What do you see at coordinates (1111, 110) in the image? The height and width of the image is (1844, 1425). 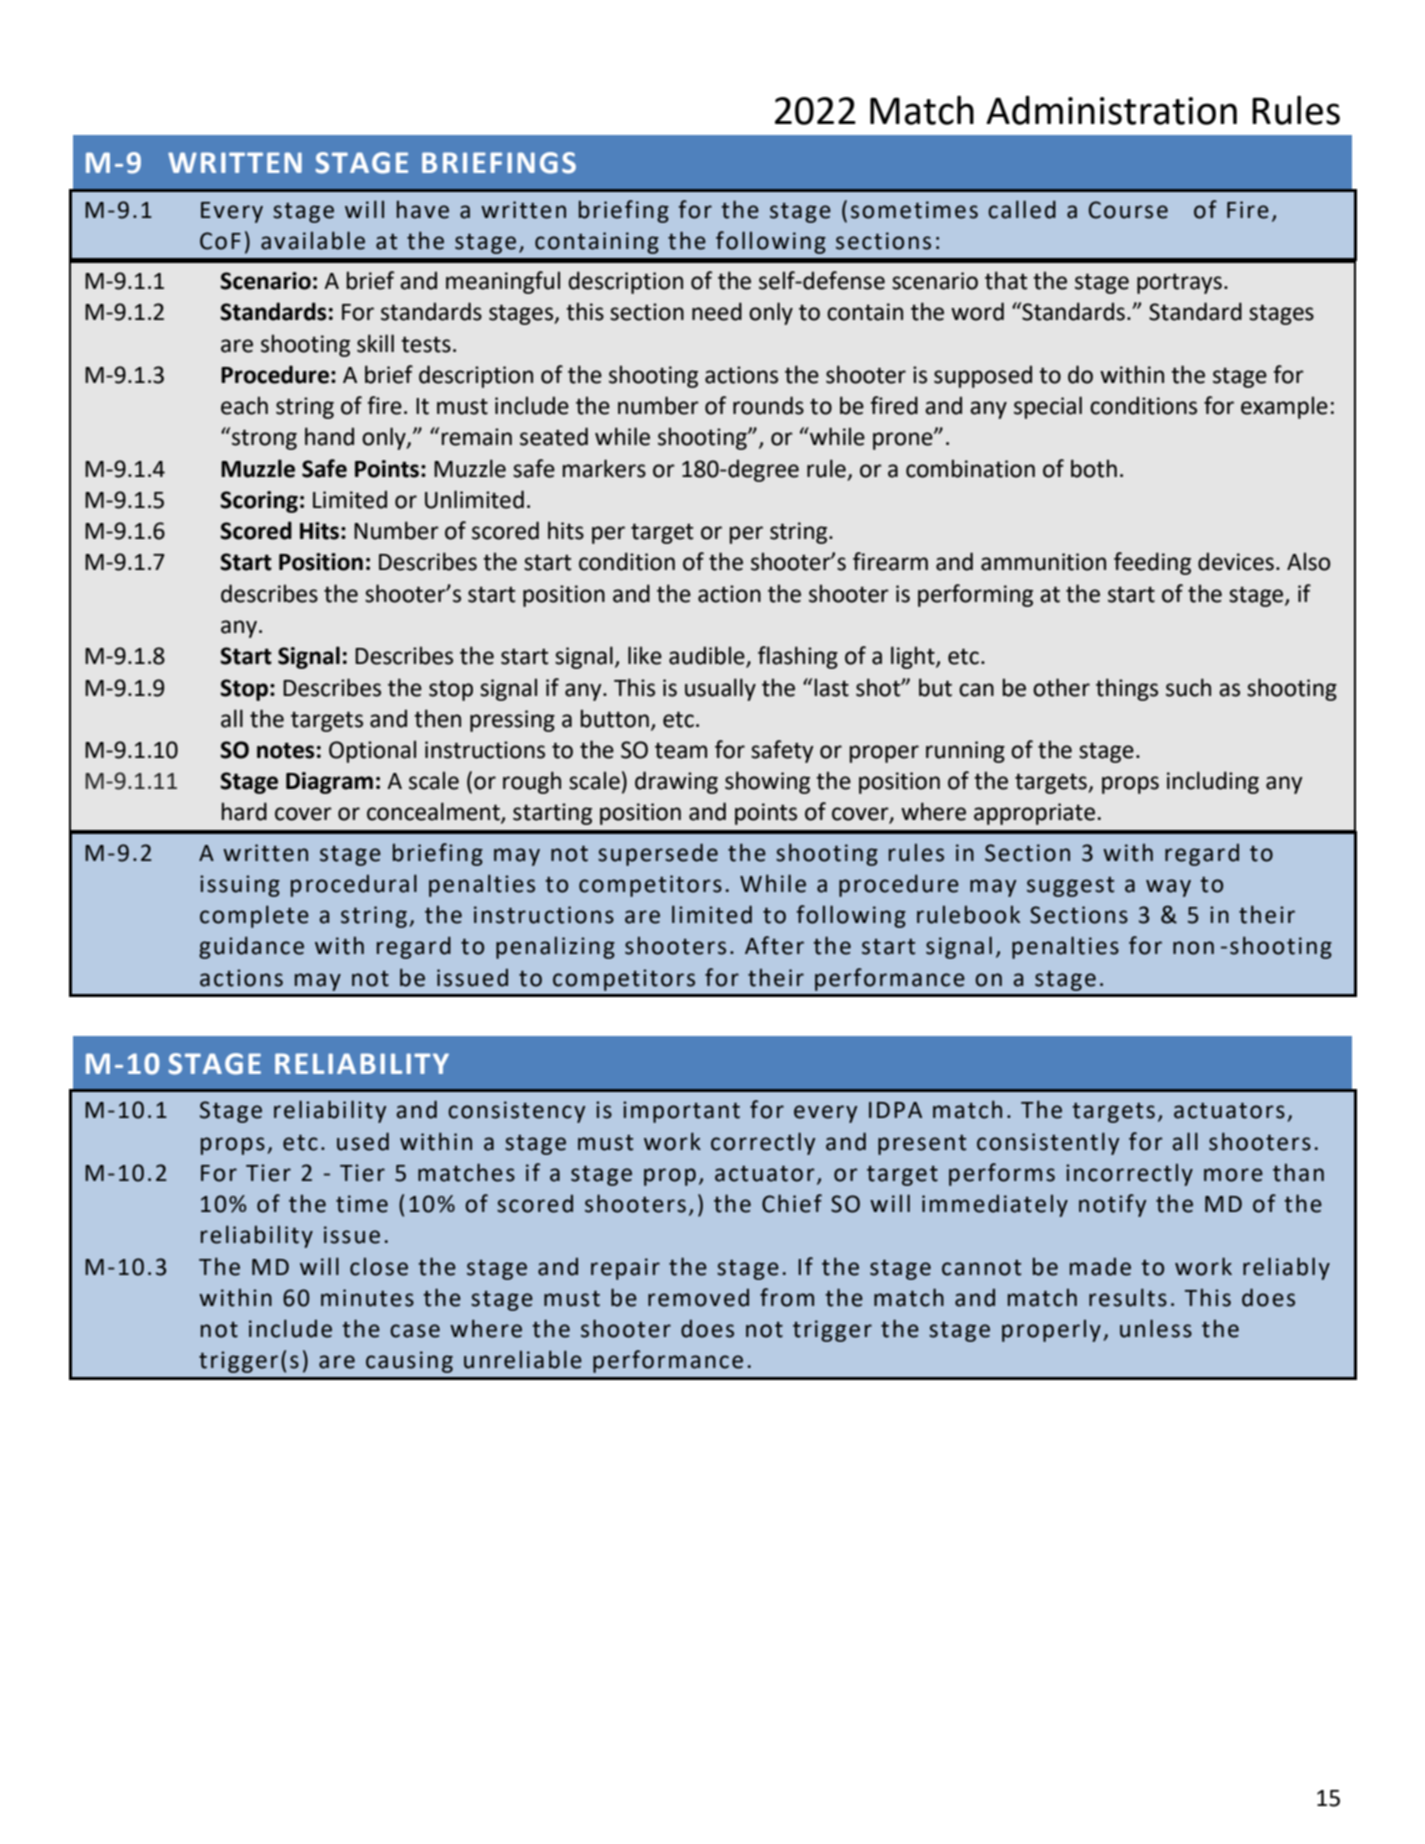 I see `Administration` at bounding box center [1111, 110].
